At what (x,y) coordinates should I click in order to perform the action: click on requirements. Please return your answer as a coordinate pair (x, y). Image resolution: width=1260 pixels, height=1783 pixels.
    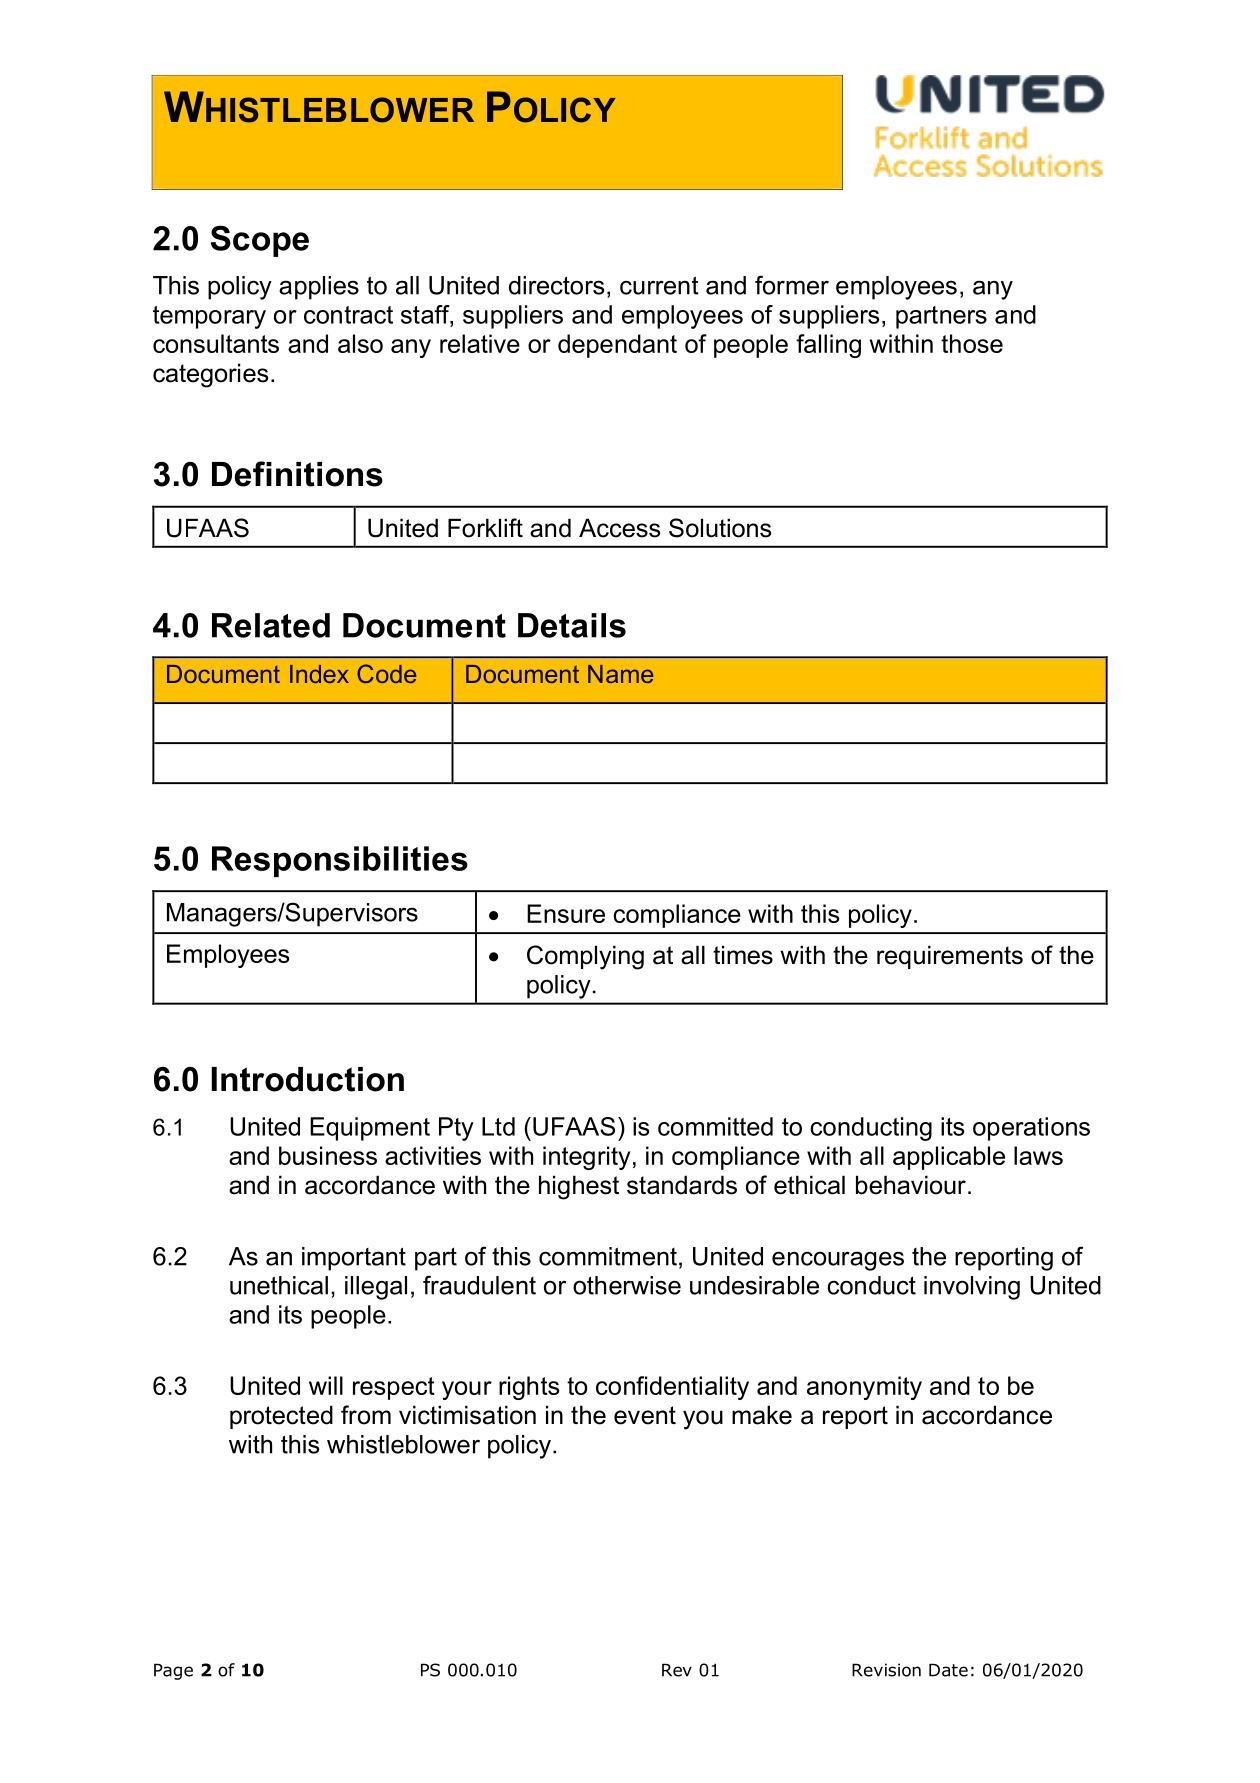
    Looking at the image, I should click on (950, 957).
